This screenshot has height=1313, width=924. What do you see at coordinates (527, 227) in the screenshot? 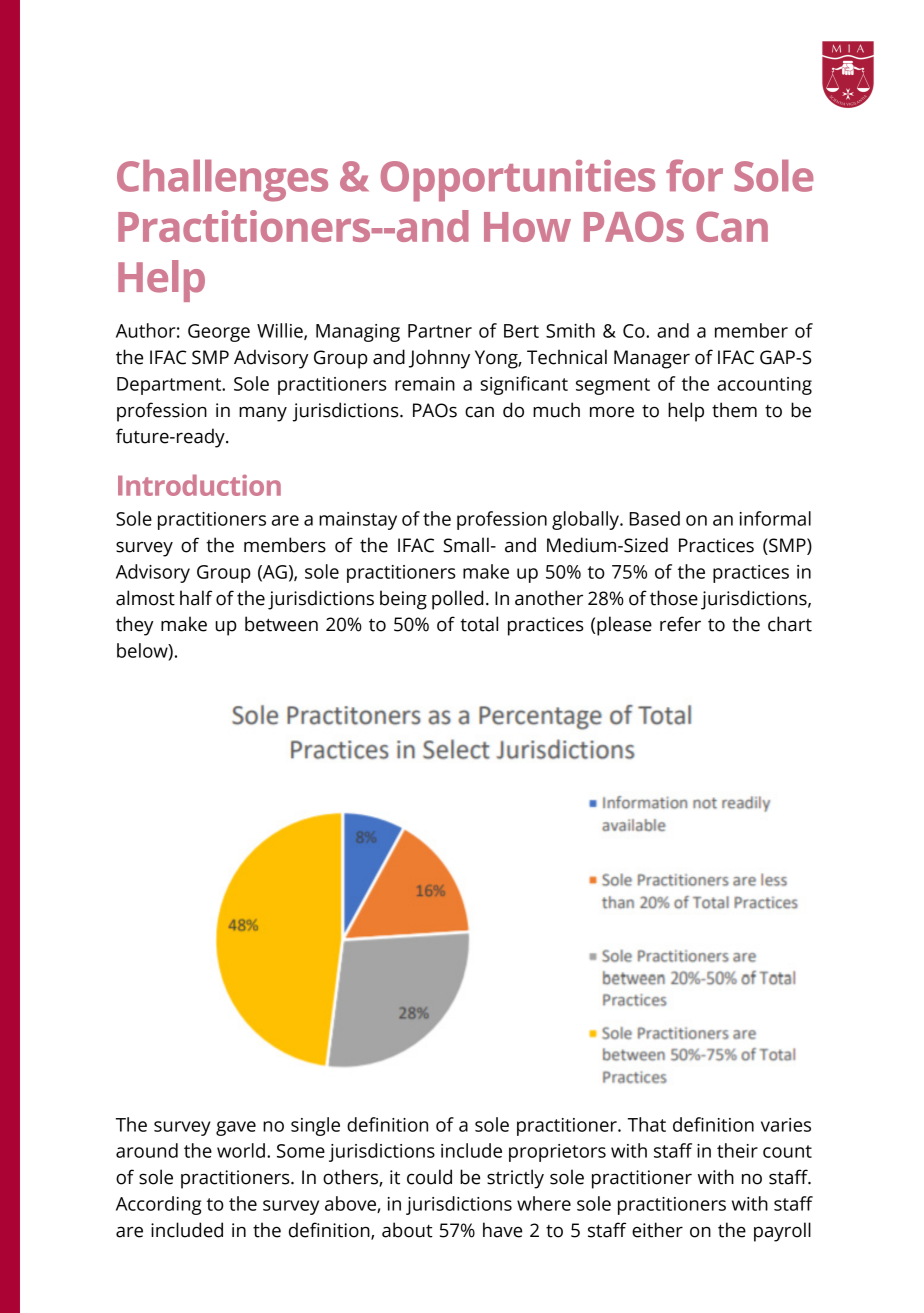
I see `How` at bounding box center [527, 227].
